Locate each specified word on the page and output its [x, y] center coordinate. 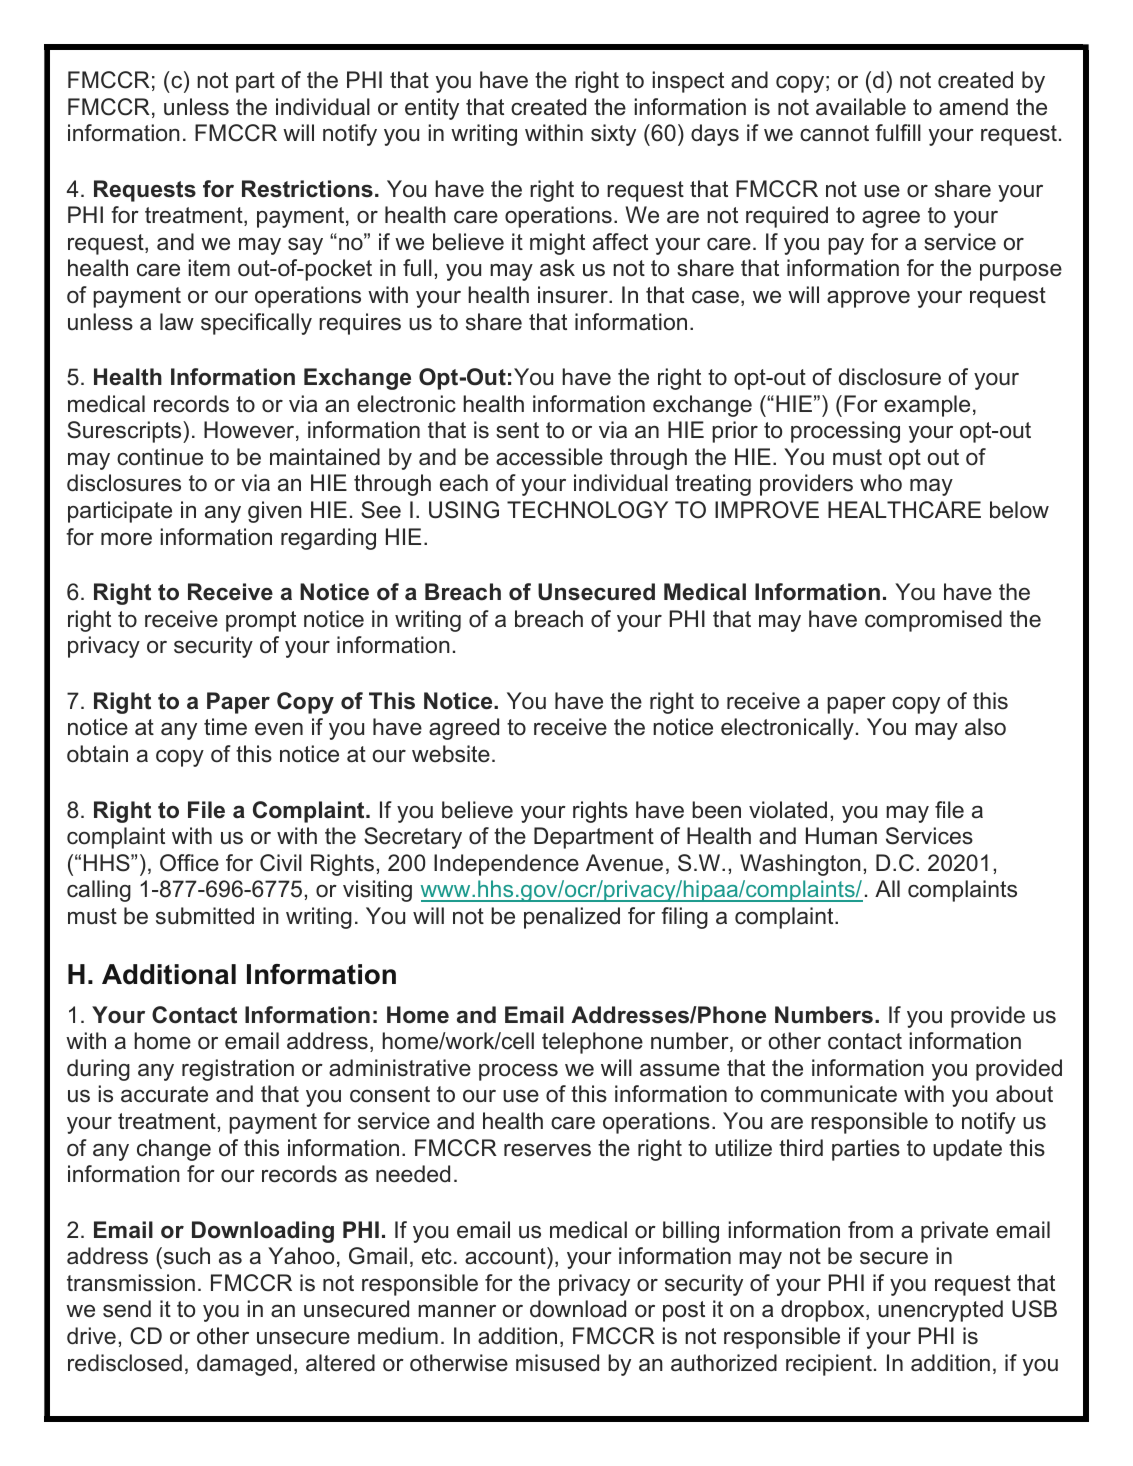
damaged [244, 1365]
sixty [613, 135]
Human [841, 836]
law [177, 322]
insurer [574, 295]
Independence [506, 865]
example [927, 406]
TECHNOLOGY [587, 510]
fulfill [898, 133]
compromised [933, 621]
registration [238, 1070]
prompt [261, 621]
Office [189, 863]
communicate [829, 1094]
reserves [547, 1150]
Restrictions [307, 189]
